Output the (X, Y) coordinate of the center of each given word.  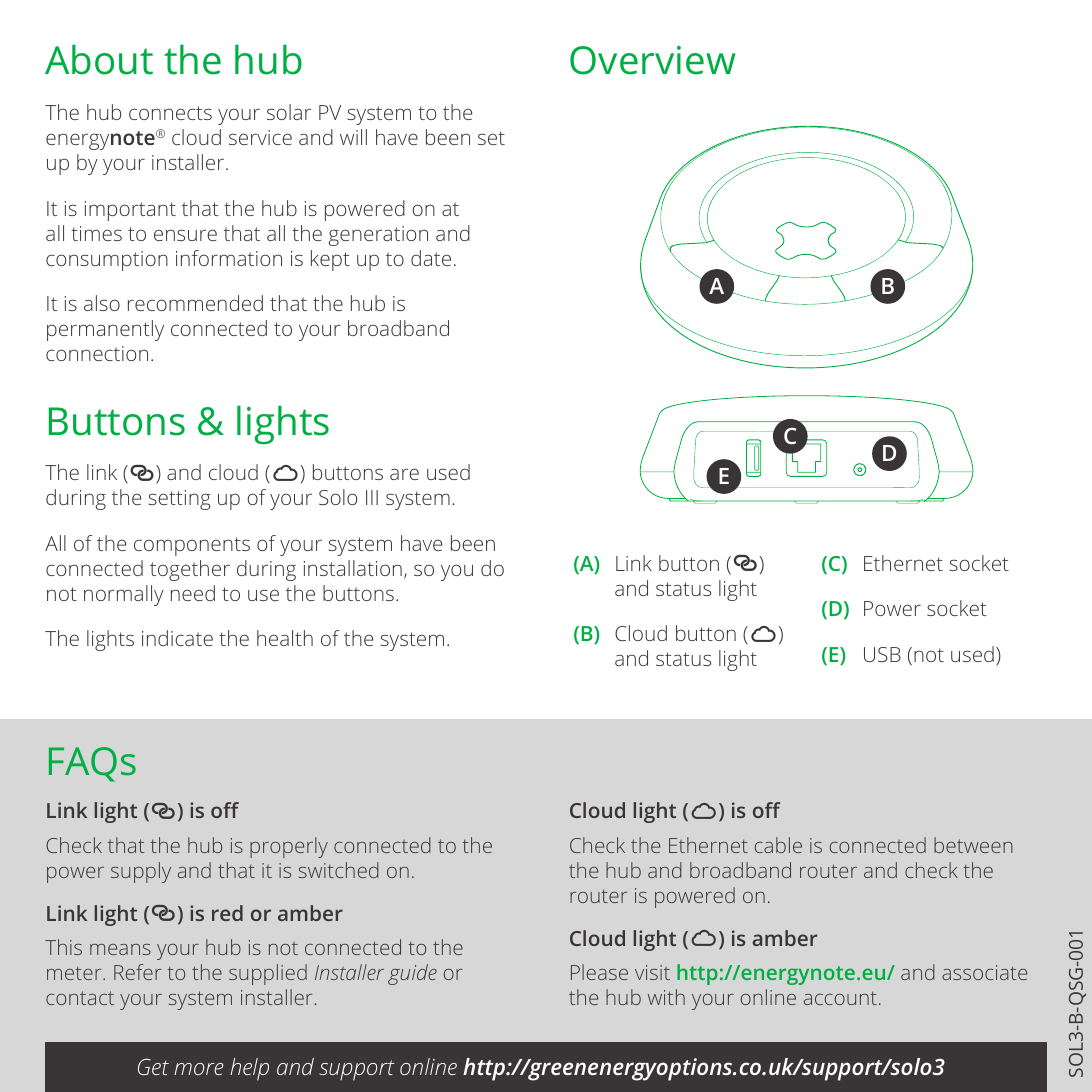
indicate (177, 638)
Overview (653, 60)
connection (97, 353)
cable (778, 845)
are (404, 474)
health (285, 638)
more (199, 1069)
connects (170, 113)
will (353, 137)
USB (882, 654)
